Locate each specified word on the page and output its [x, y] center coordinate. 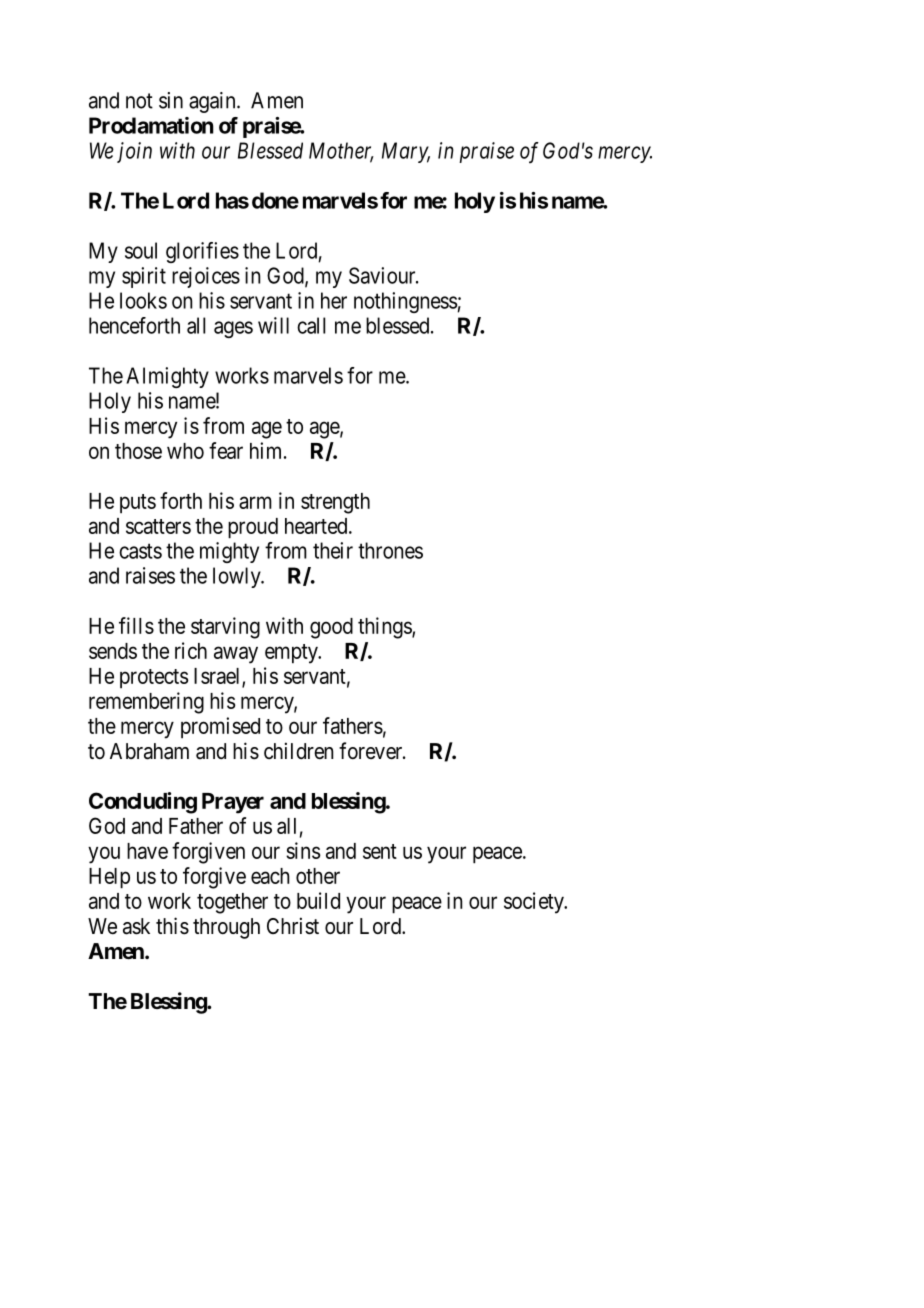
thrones [390, 550]
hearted [317, 526]
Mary [406, 152]
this [172, 926]
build [318, 900]
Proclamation [151, 125]
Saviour [383, 275]
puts [138, 503]
